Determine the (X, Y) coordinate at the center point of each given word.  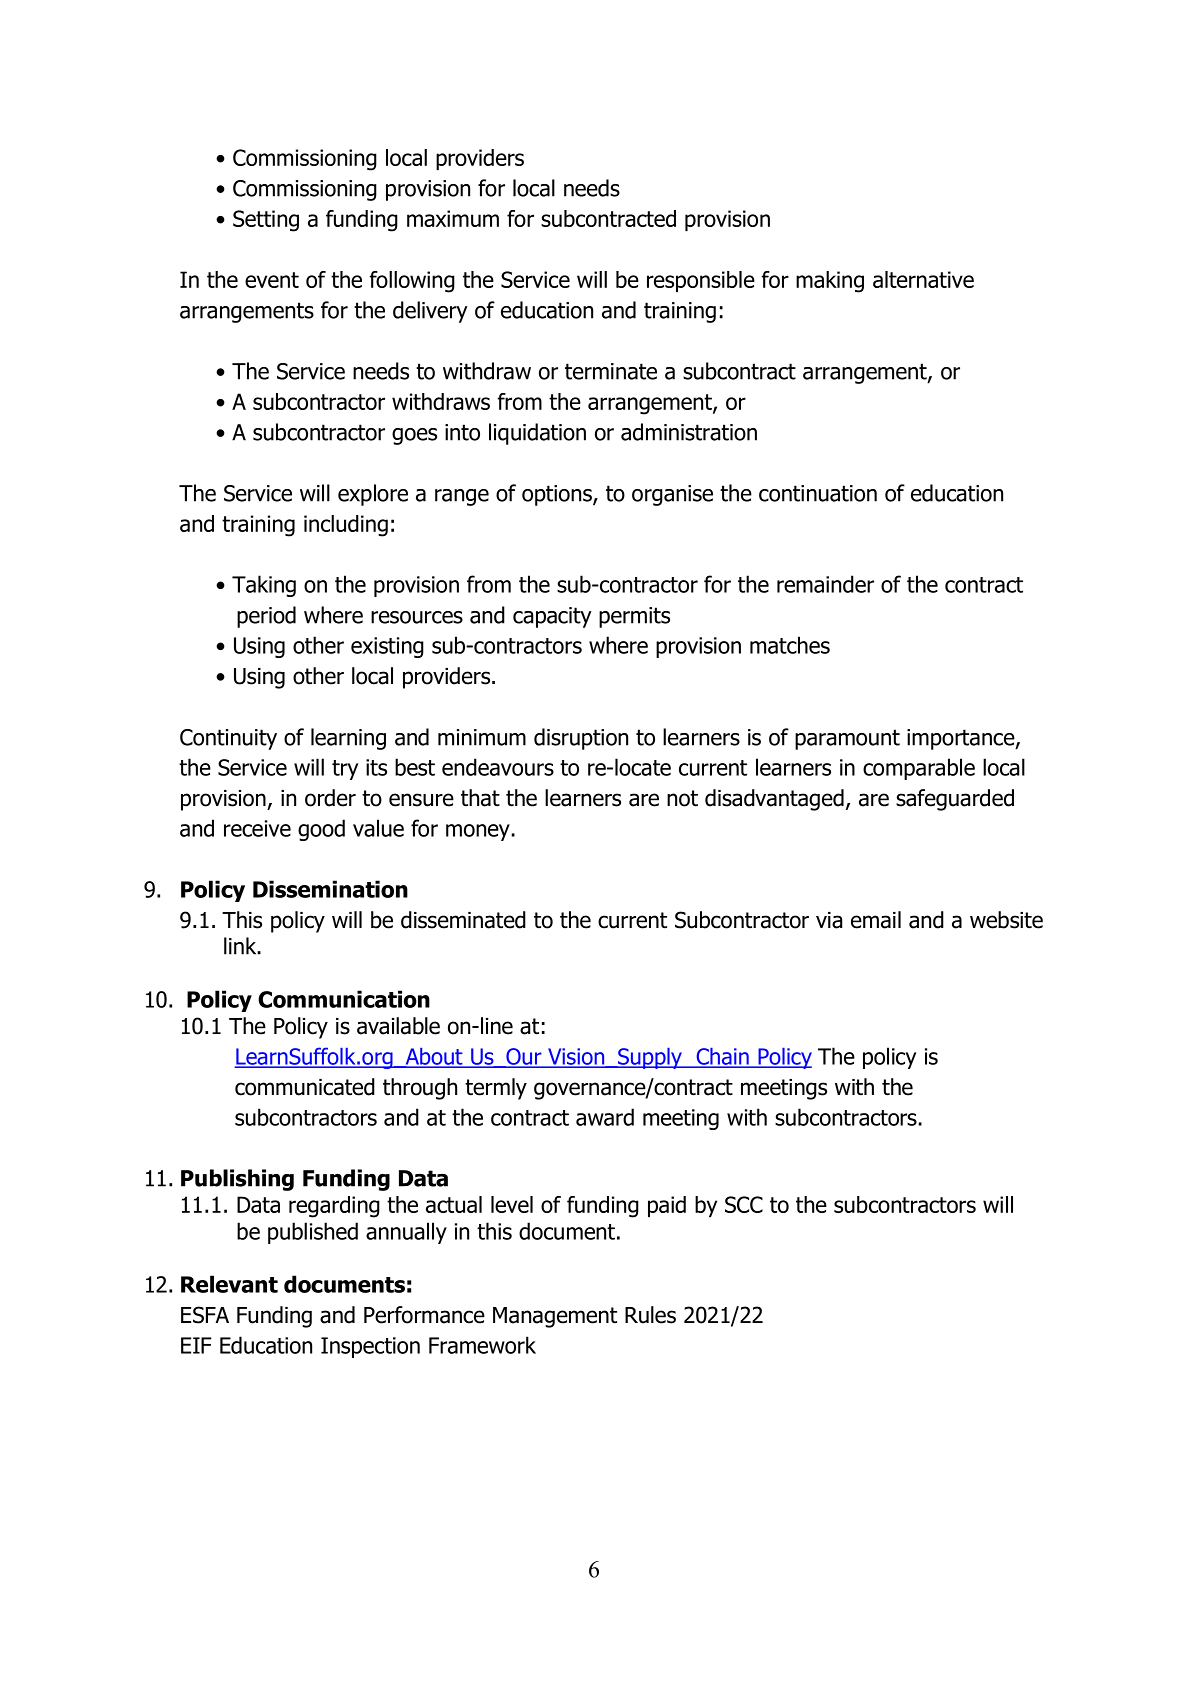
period (266, 617)
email (876, 920)
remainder (825, 584)
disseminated (463, 920)
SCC (744, 1204)
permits (634, 617)
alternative (923, 279)
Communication (344, 999)
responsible (701, 281)
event (272, 280)
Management (555, 1317)
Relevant (229, 1284)
